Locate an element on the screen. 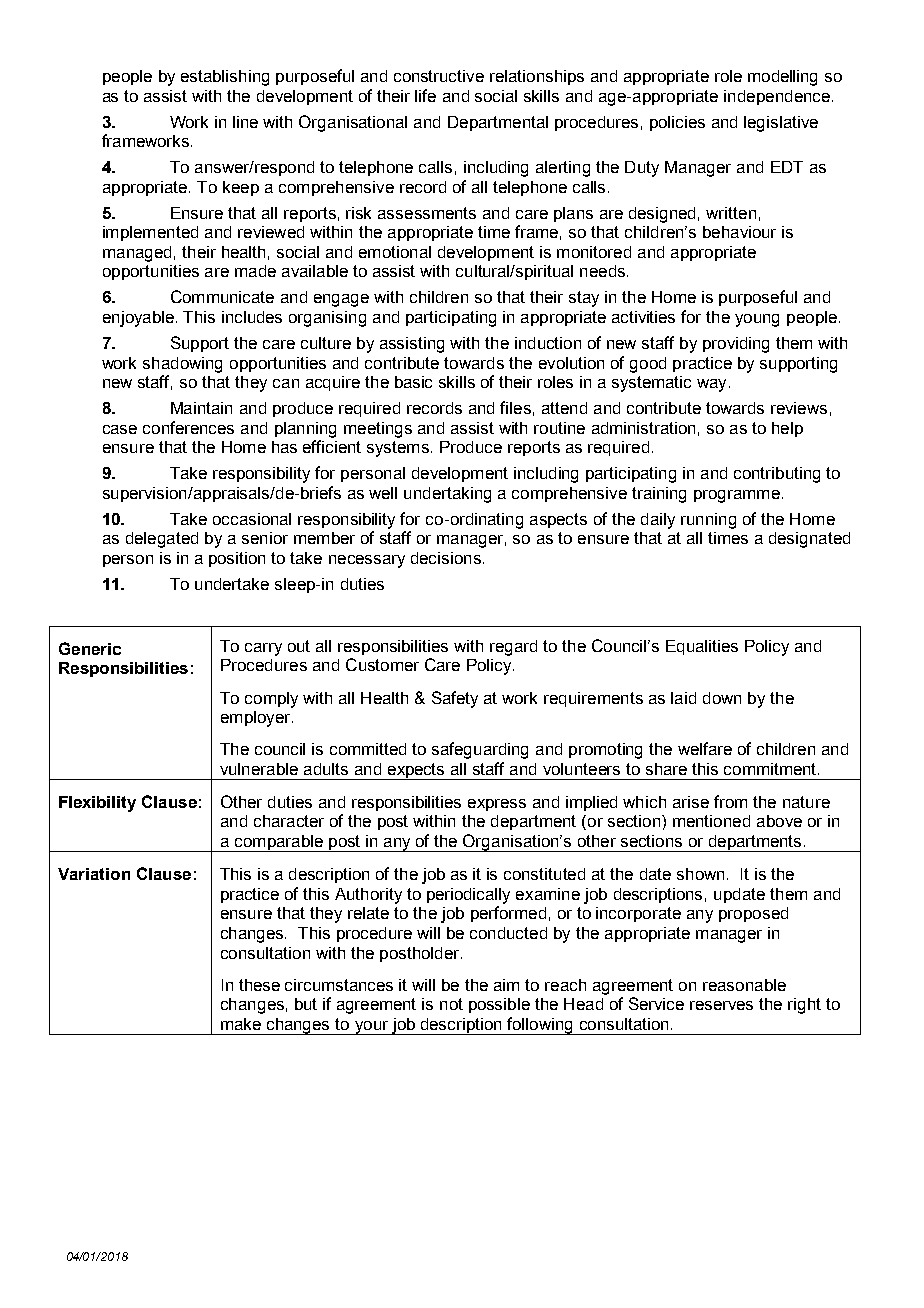  these is located at coordinates (259, 985).
